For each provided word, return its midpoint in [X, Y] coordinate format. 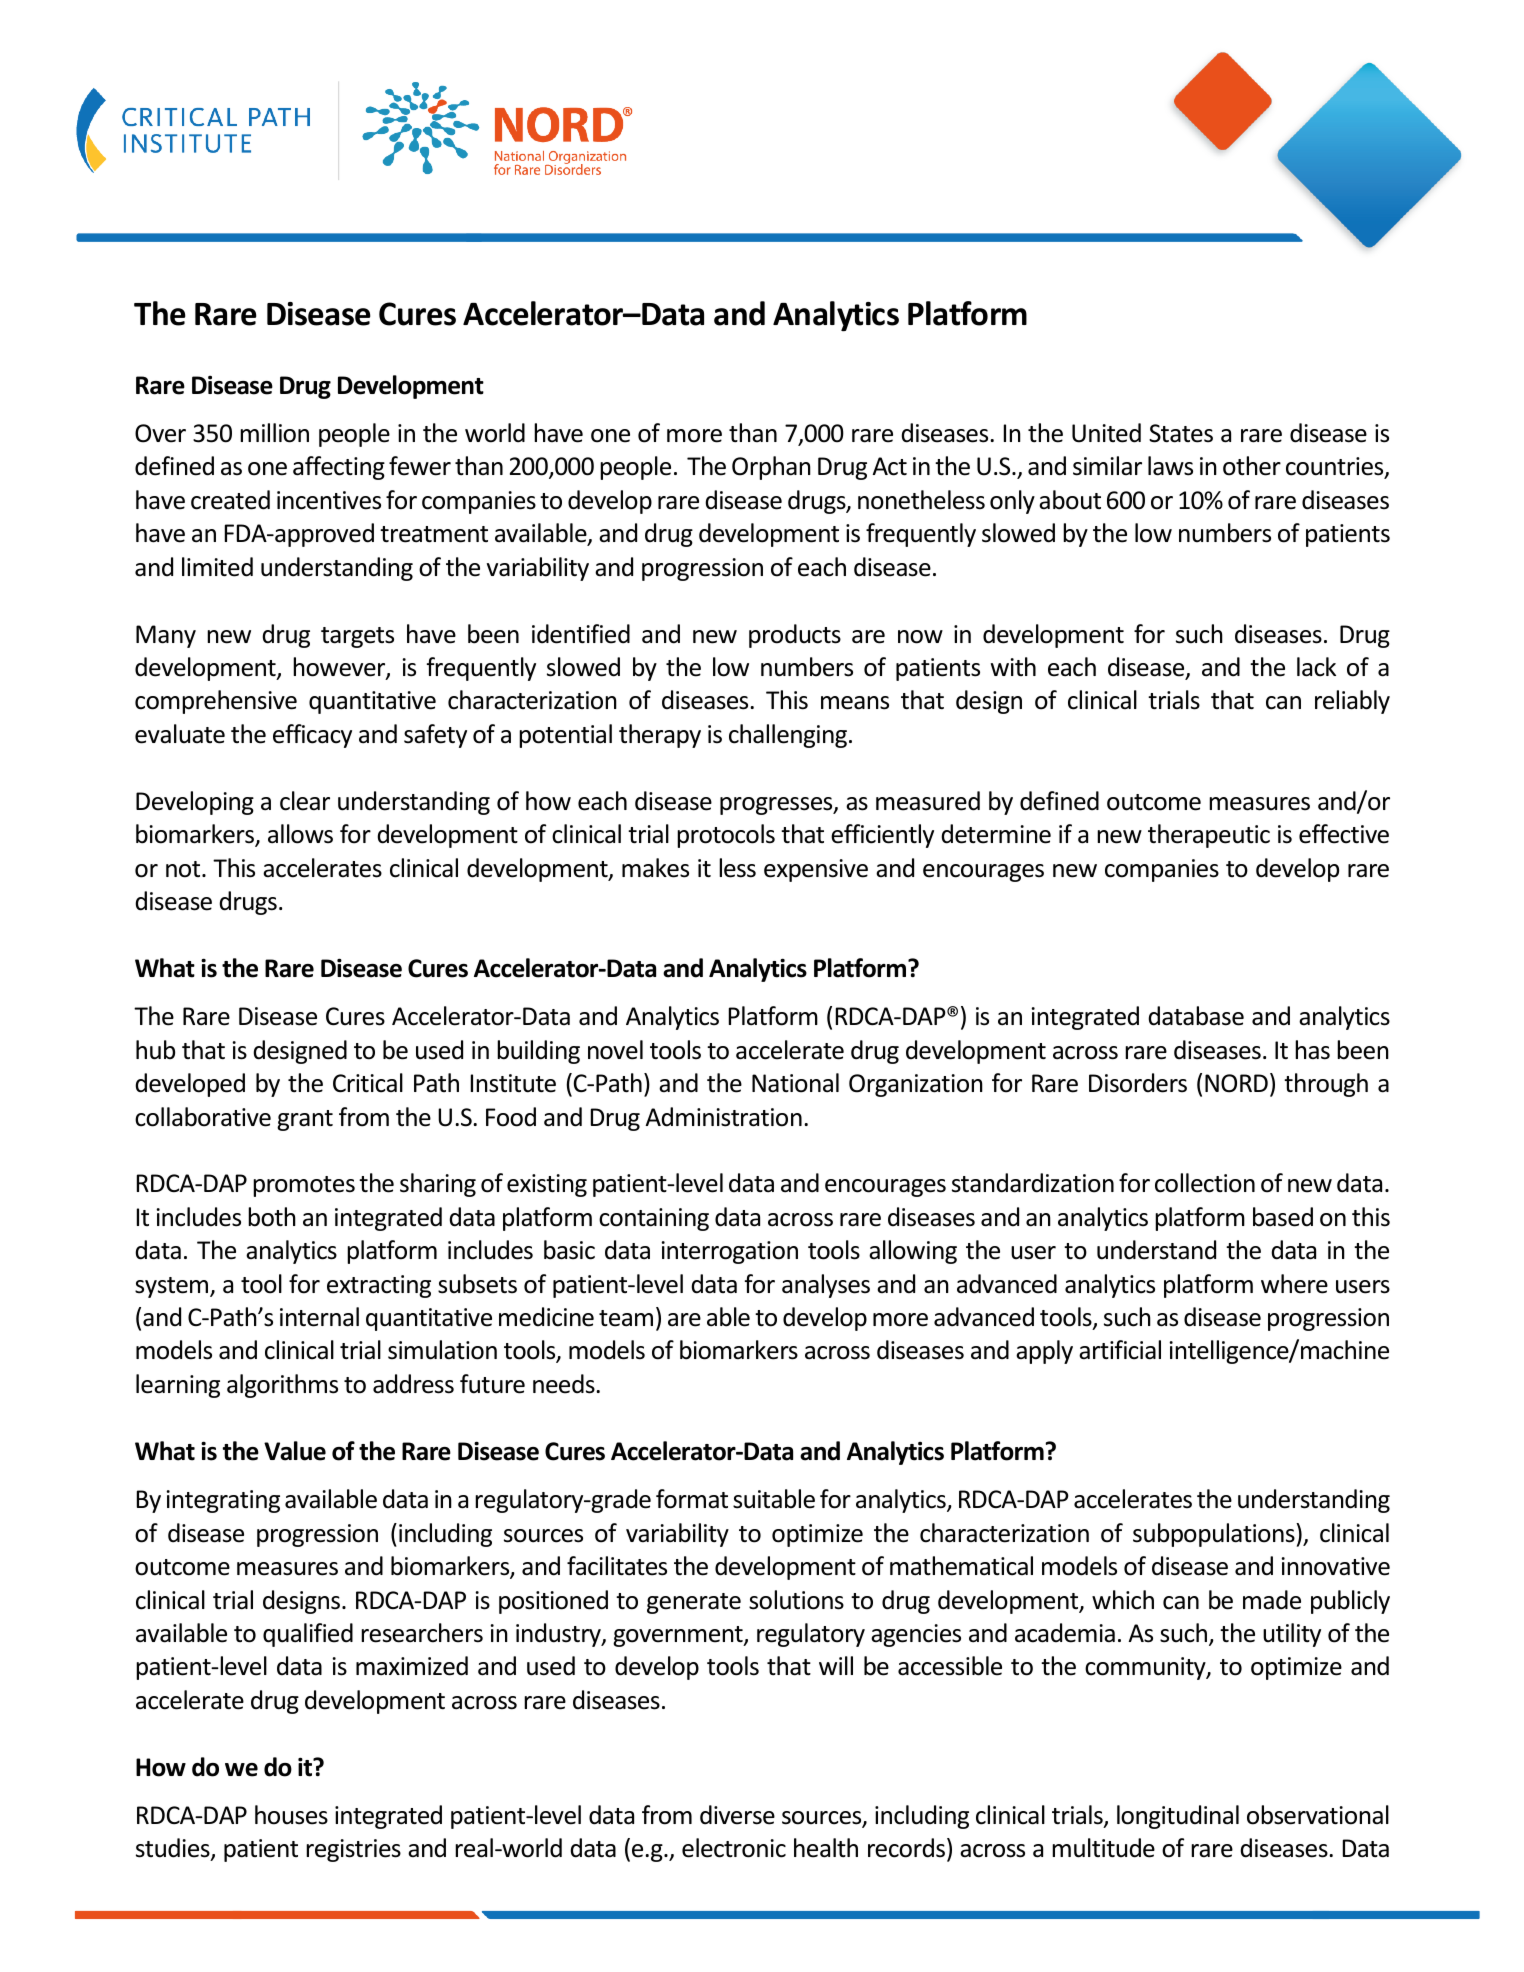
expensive [816, 870]
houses [291, 1815]
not [184, 869]
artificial [1120, 1350]
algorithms [282, 1386]
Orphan [771, 468]
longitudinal [1178, 1817]
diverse [737, 1815]
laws [1170, 466]
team [626, 1318]
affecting [339, 468]
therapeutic [1209, 836]
